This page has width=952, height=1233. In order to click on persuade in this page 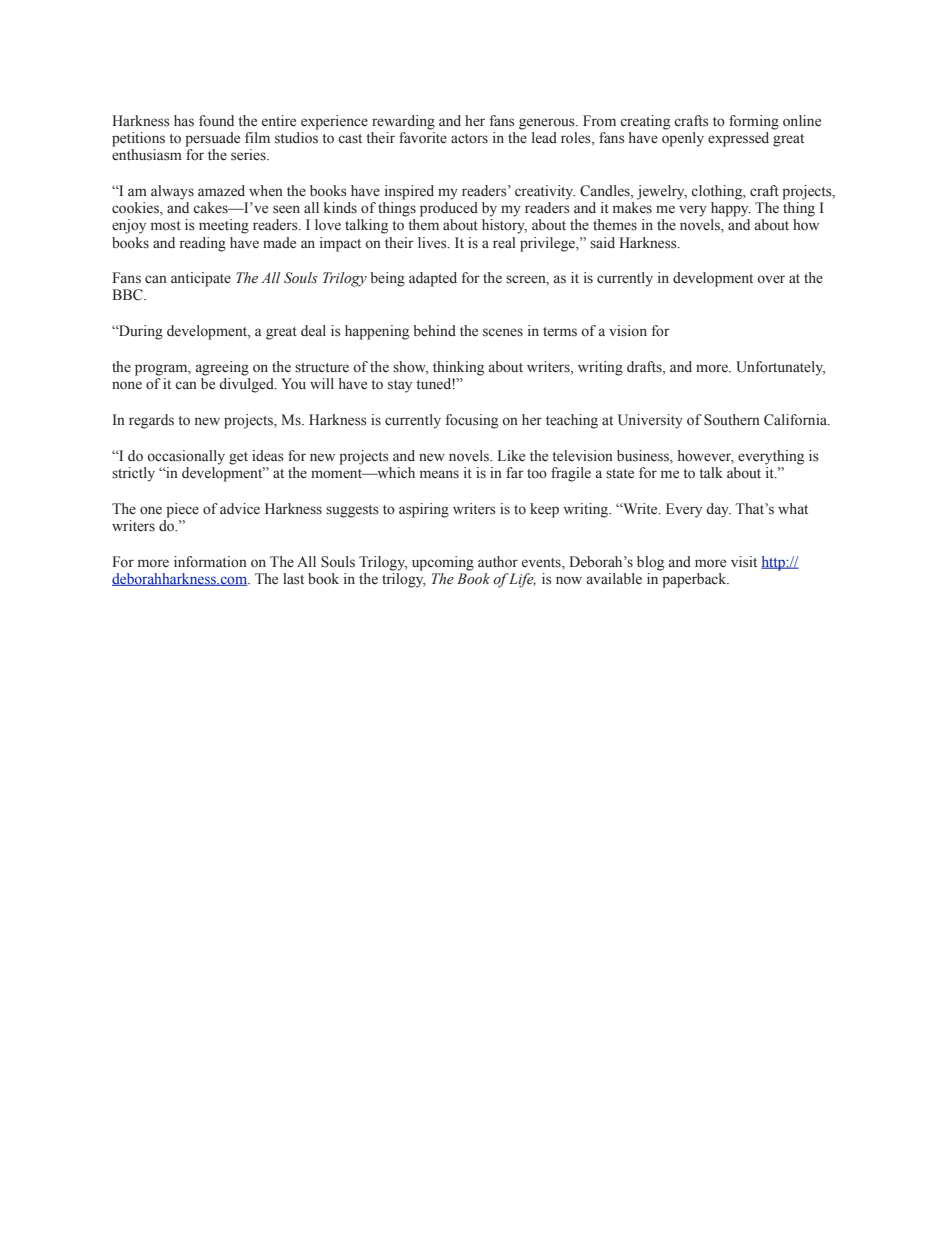, I will do `click(212, 139)`.
